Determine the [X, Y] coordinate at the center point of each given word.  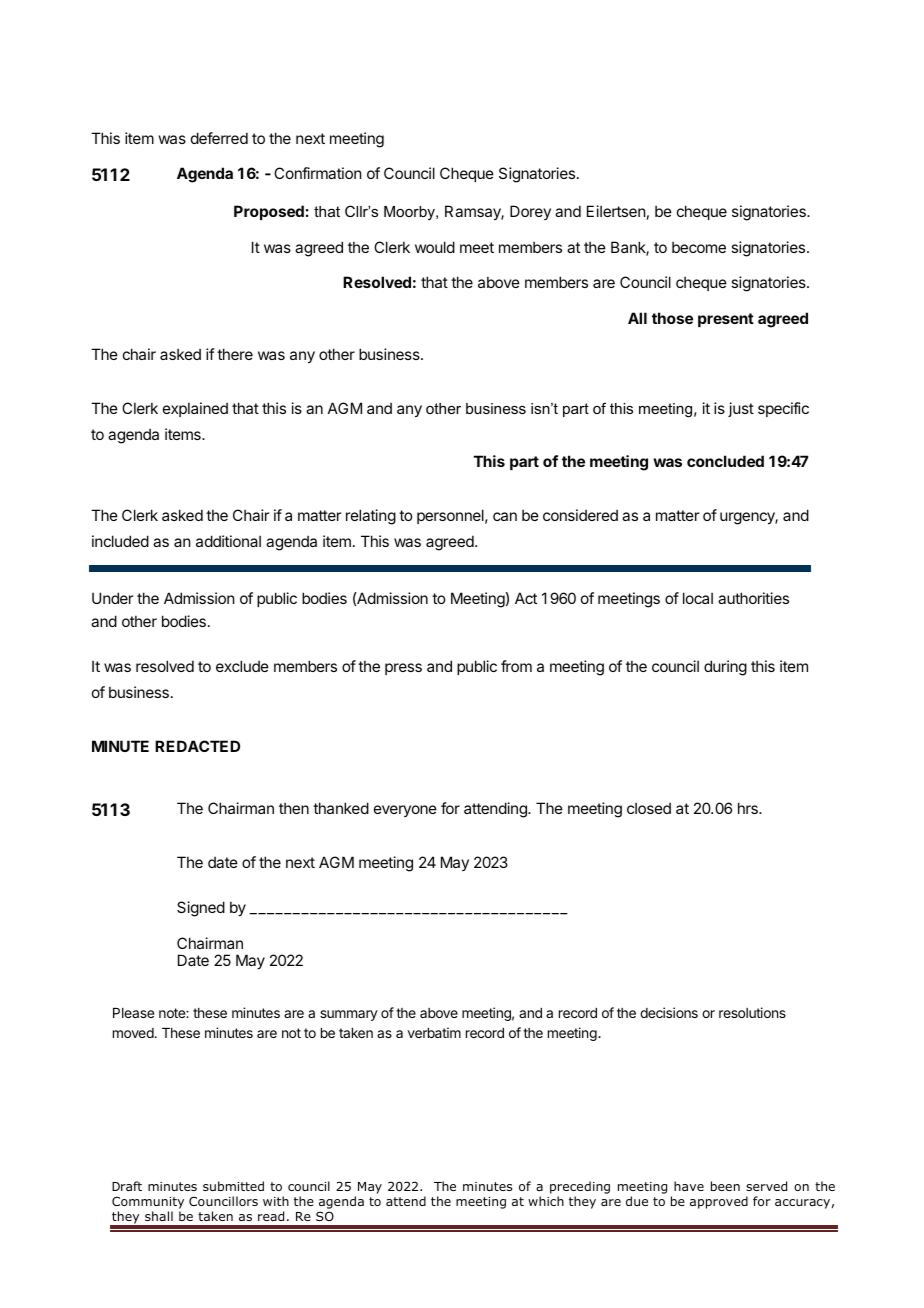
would [435, 247]
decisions [669, 1012]
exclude [242, 666]
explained [195, 409]
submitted [233, 1186]
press [403, 669]
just [741, 409]
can [505, 516]
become [699, 247]
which [546, 1201]
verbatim [434, 1032]
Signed [201, 909]
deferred [219, 138]
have [689, 1186]
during [725, 668]
